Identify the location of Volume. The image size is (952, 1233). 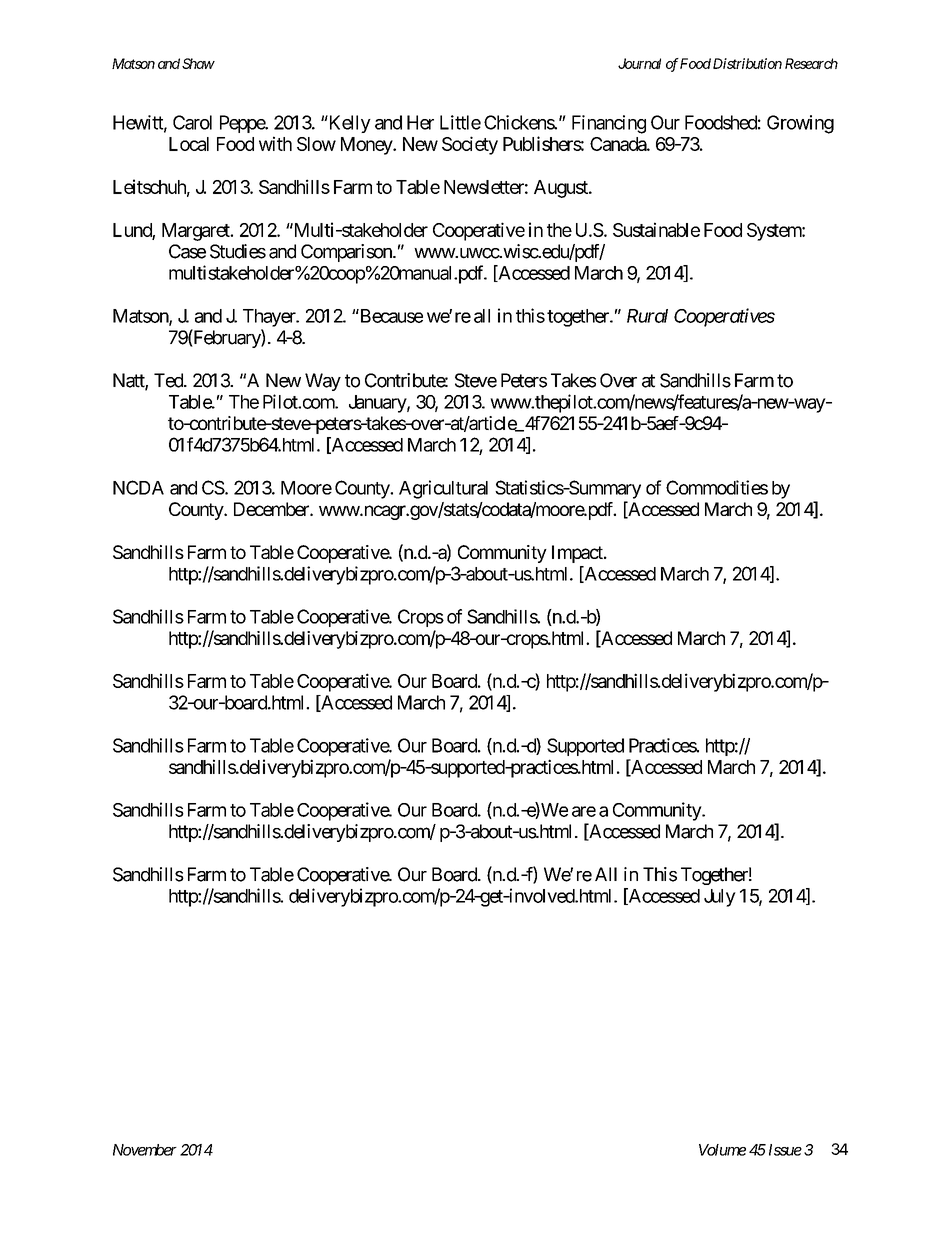
(722, 1150).
